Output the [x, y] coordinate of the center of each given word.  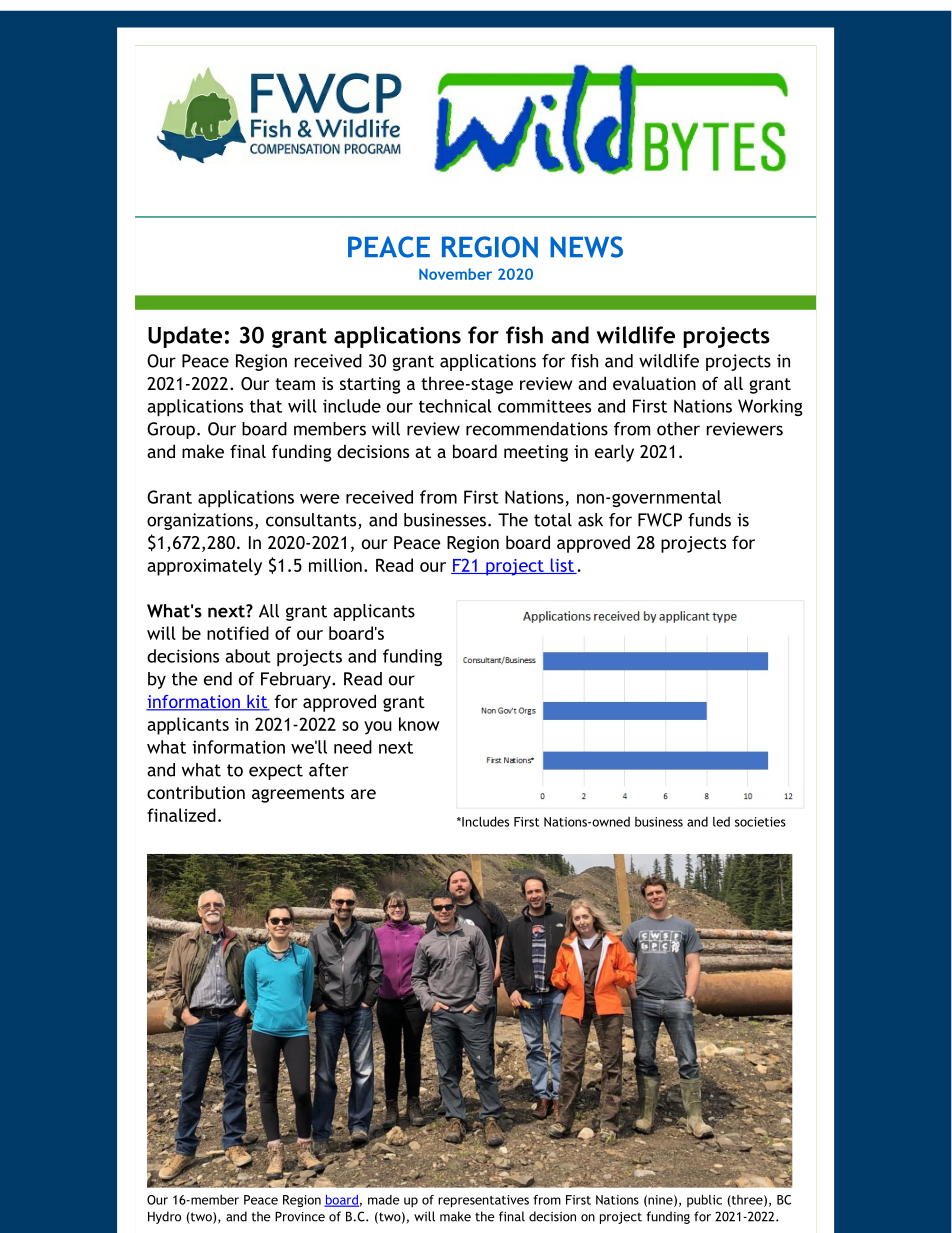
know [419, 724]
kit [257, 703]
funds [709, 520]
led [721, 822]
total [553, 520]
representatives [483, 1201]
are [363, 794]
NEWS [586, 247]
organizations [201, 521]
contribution [196, 792]
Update [185, 337]
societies [760, 822]
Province [300, 1216]
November [455, 274]
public [704, 1200]
